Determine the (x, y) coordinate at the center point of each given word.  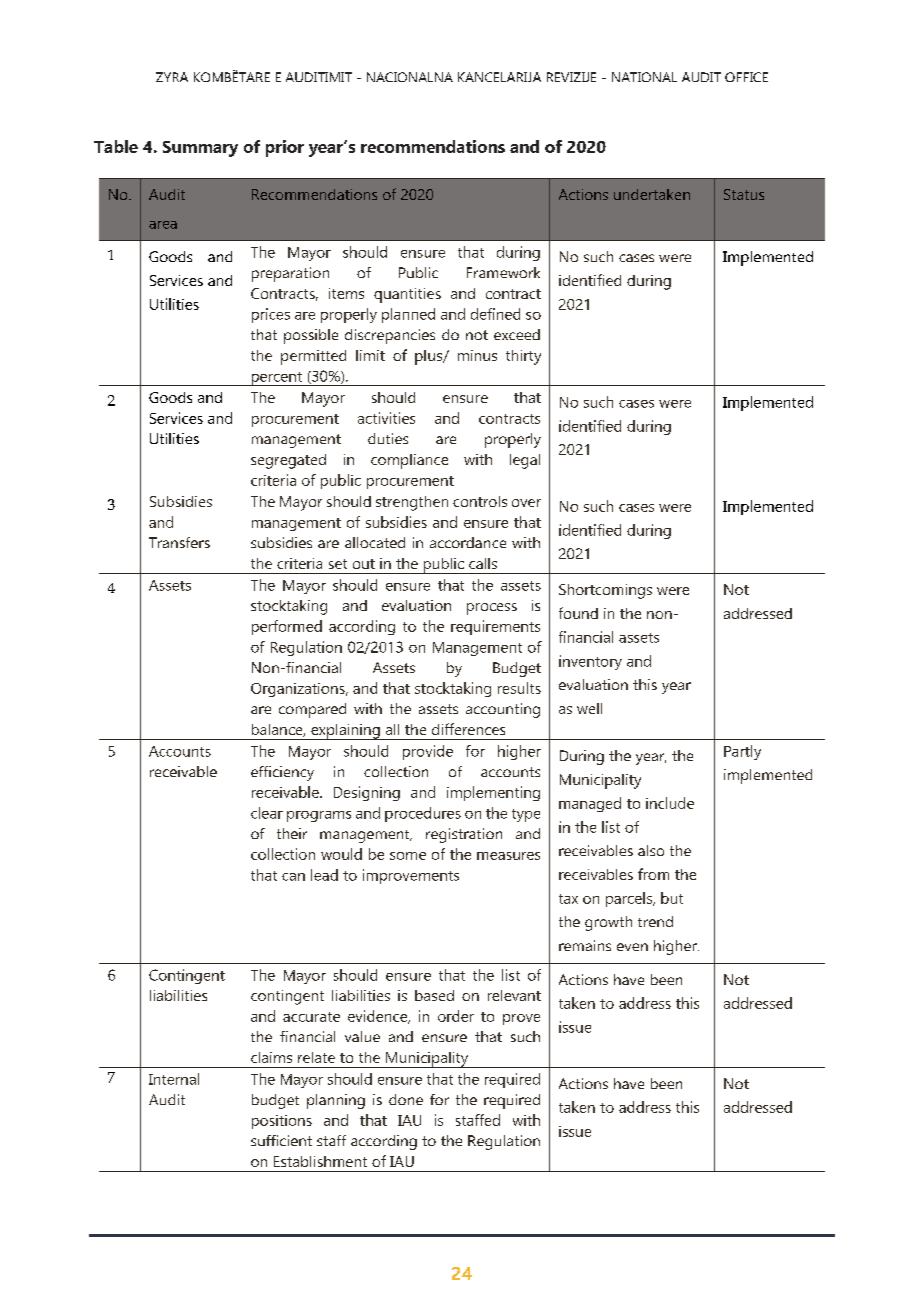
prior (285, 148)
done (406, 1099)
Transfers (179, 542)
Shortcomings (605, 591)
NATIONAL (644, 77)
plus (430, 357)
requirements (495, 627)
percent (276, 379)
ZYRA (172, 77)
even (632, 947)
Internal (174, 1079)
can (293, 877)
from (653, 874)
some (408, 856)
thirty (523, 357)
